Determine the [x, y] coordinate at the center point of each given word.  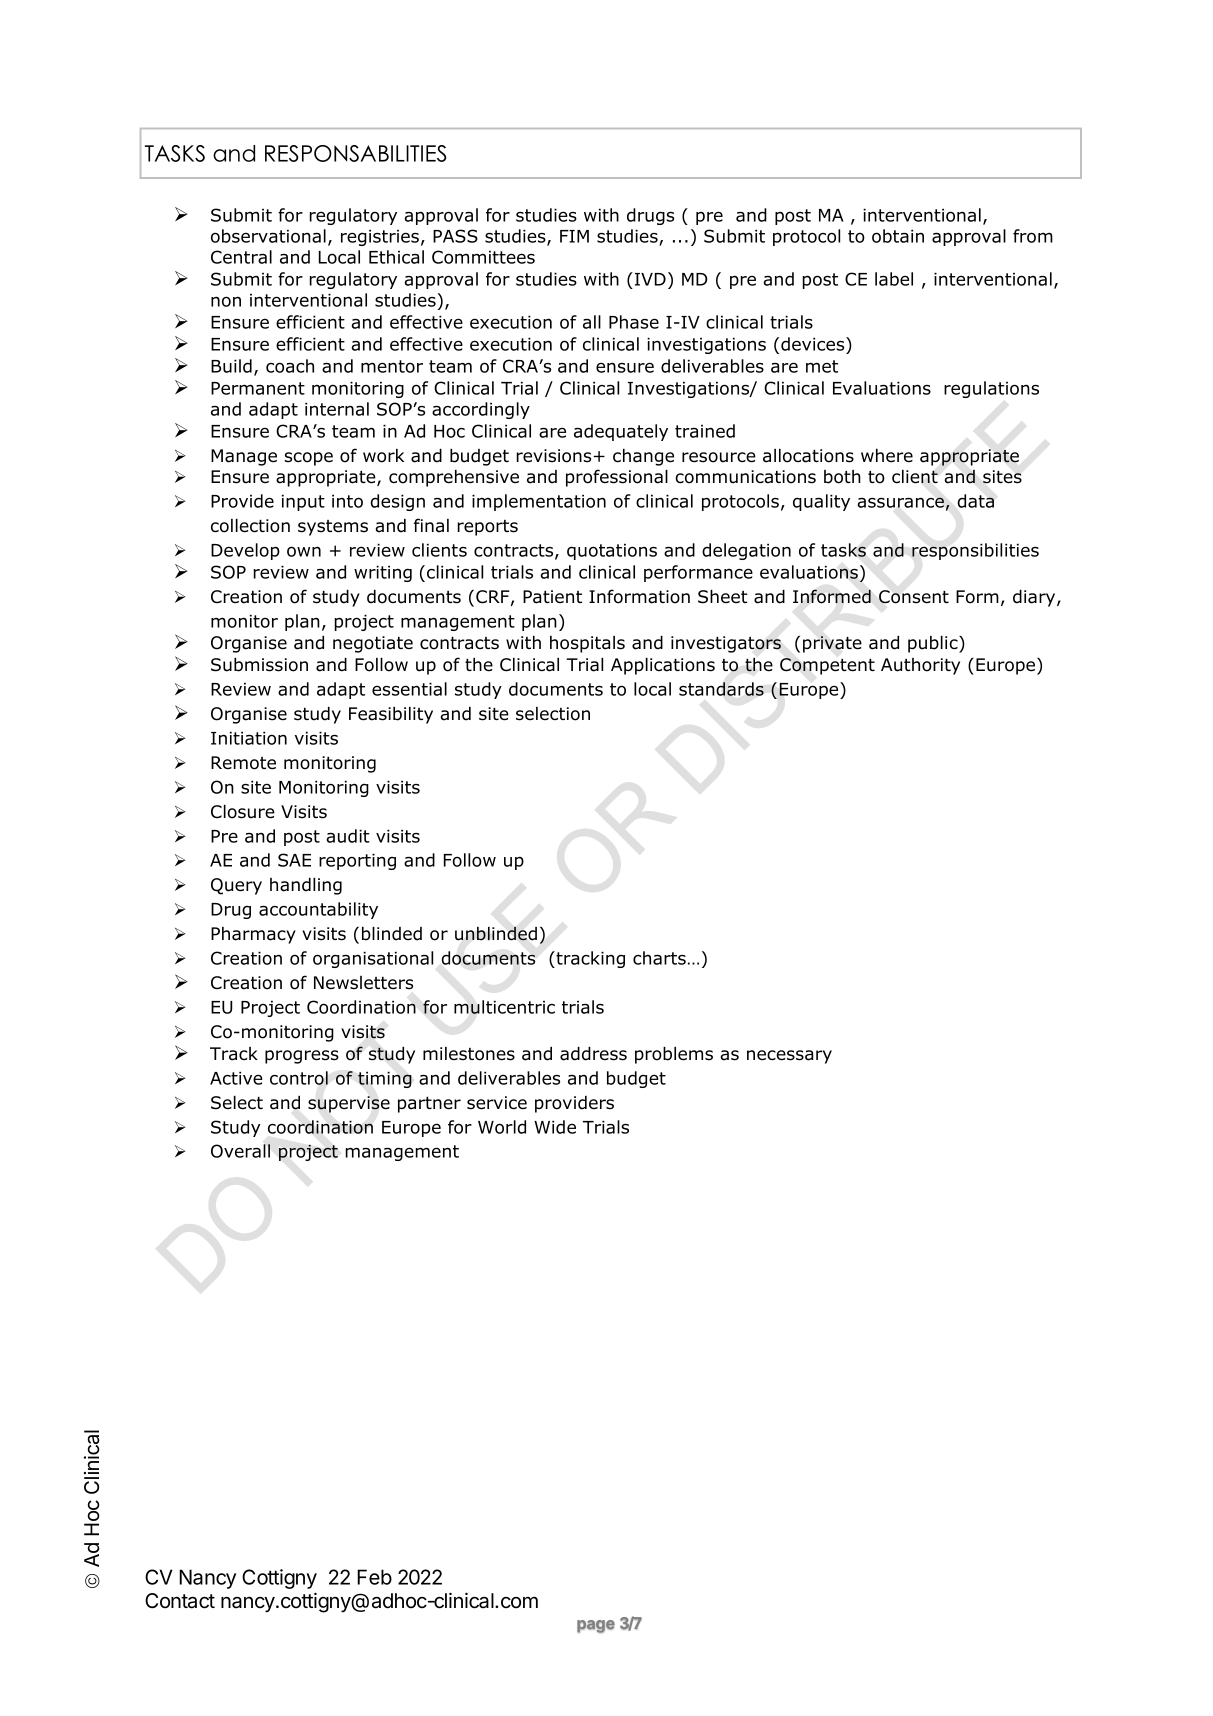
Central [241, 257]
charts [659, 958]
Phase [634, 322]
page [596, 1626]
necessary [789, 1057]
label [894, 279]
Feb [374, 1577]
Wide [555, 1127]
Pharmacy [253, 935]
